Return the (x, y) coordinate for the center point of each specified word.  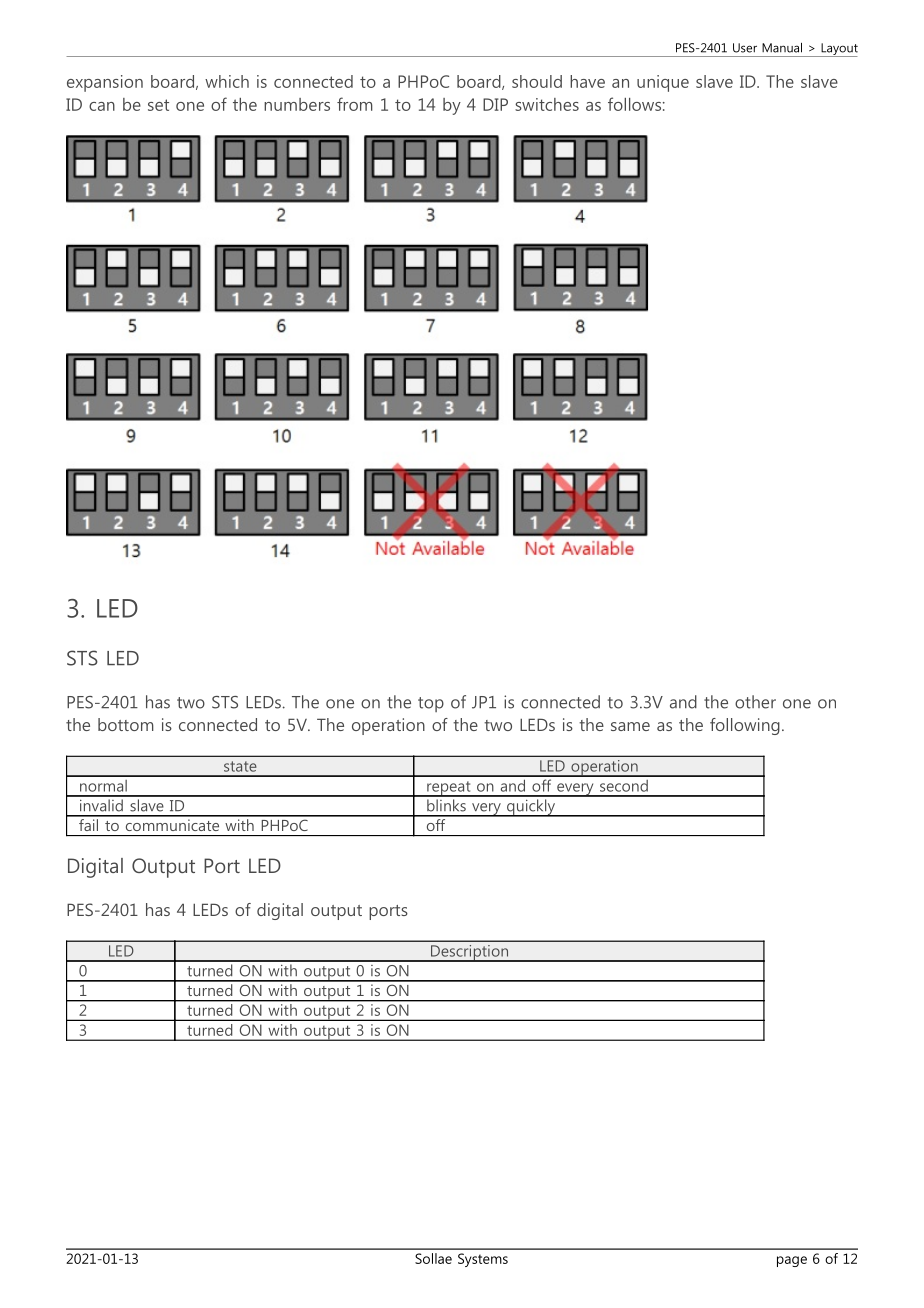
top (431, 704)
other (755, 702)
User (745, 48)
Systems (483, 1260)
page (792, 1261)
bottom (126, 724)
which (227, 81)
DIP (495, 104)
